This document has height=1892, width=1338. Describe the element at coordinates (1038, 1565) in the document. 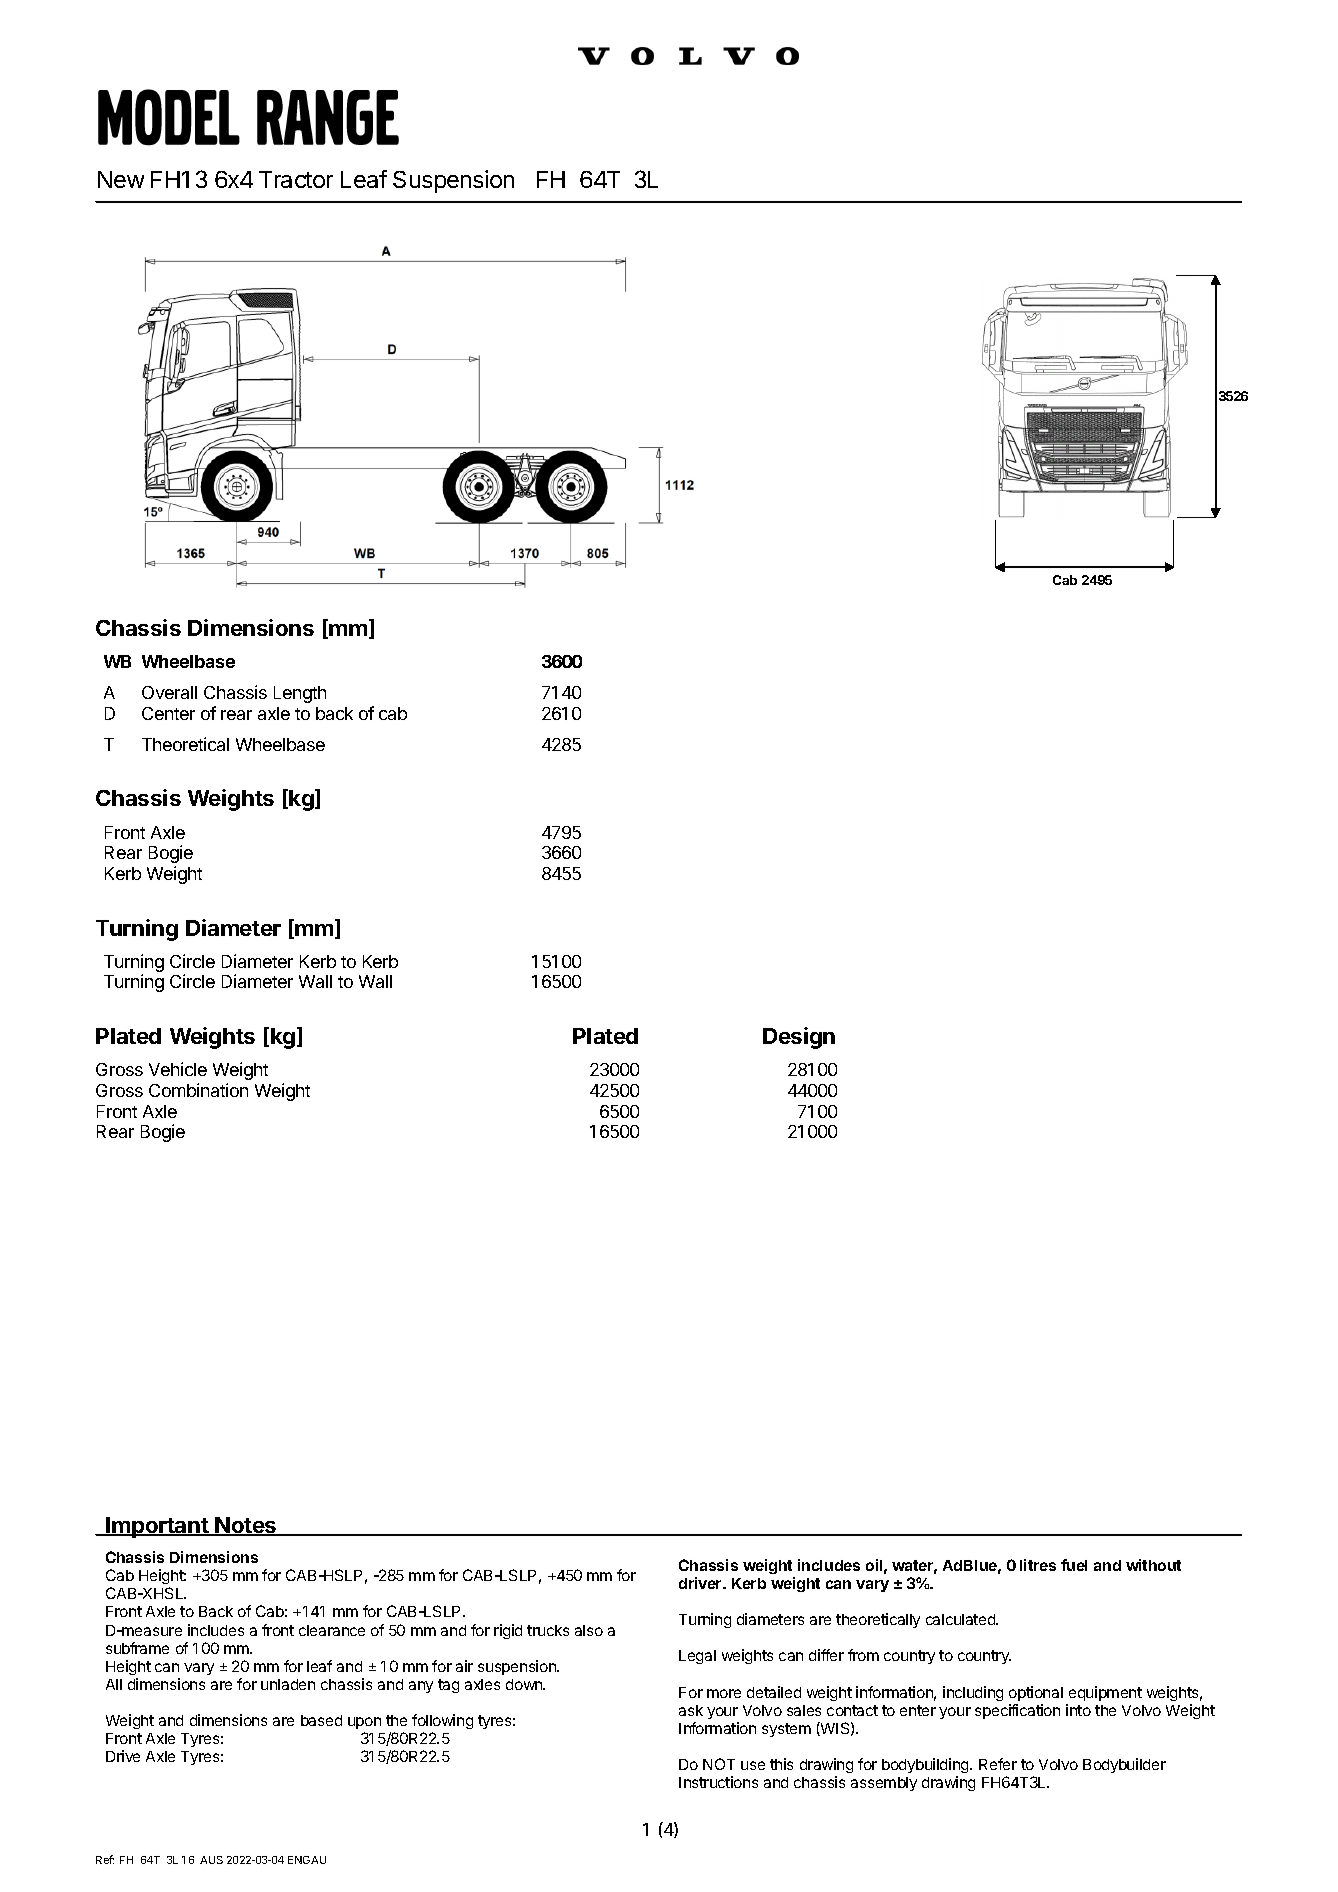

I see `litres` at that location.
